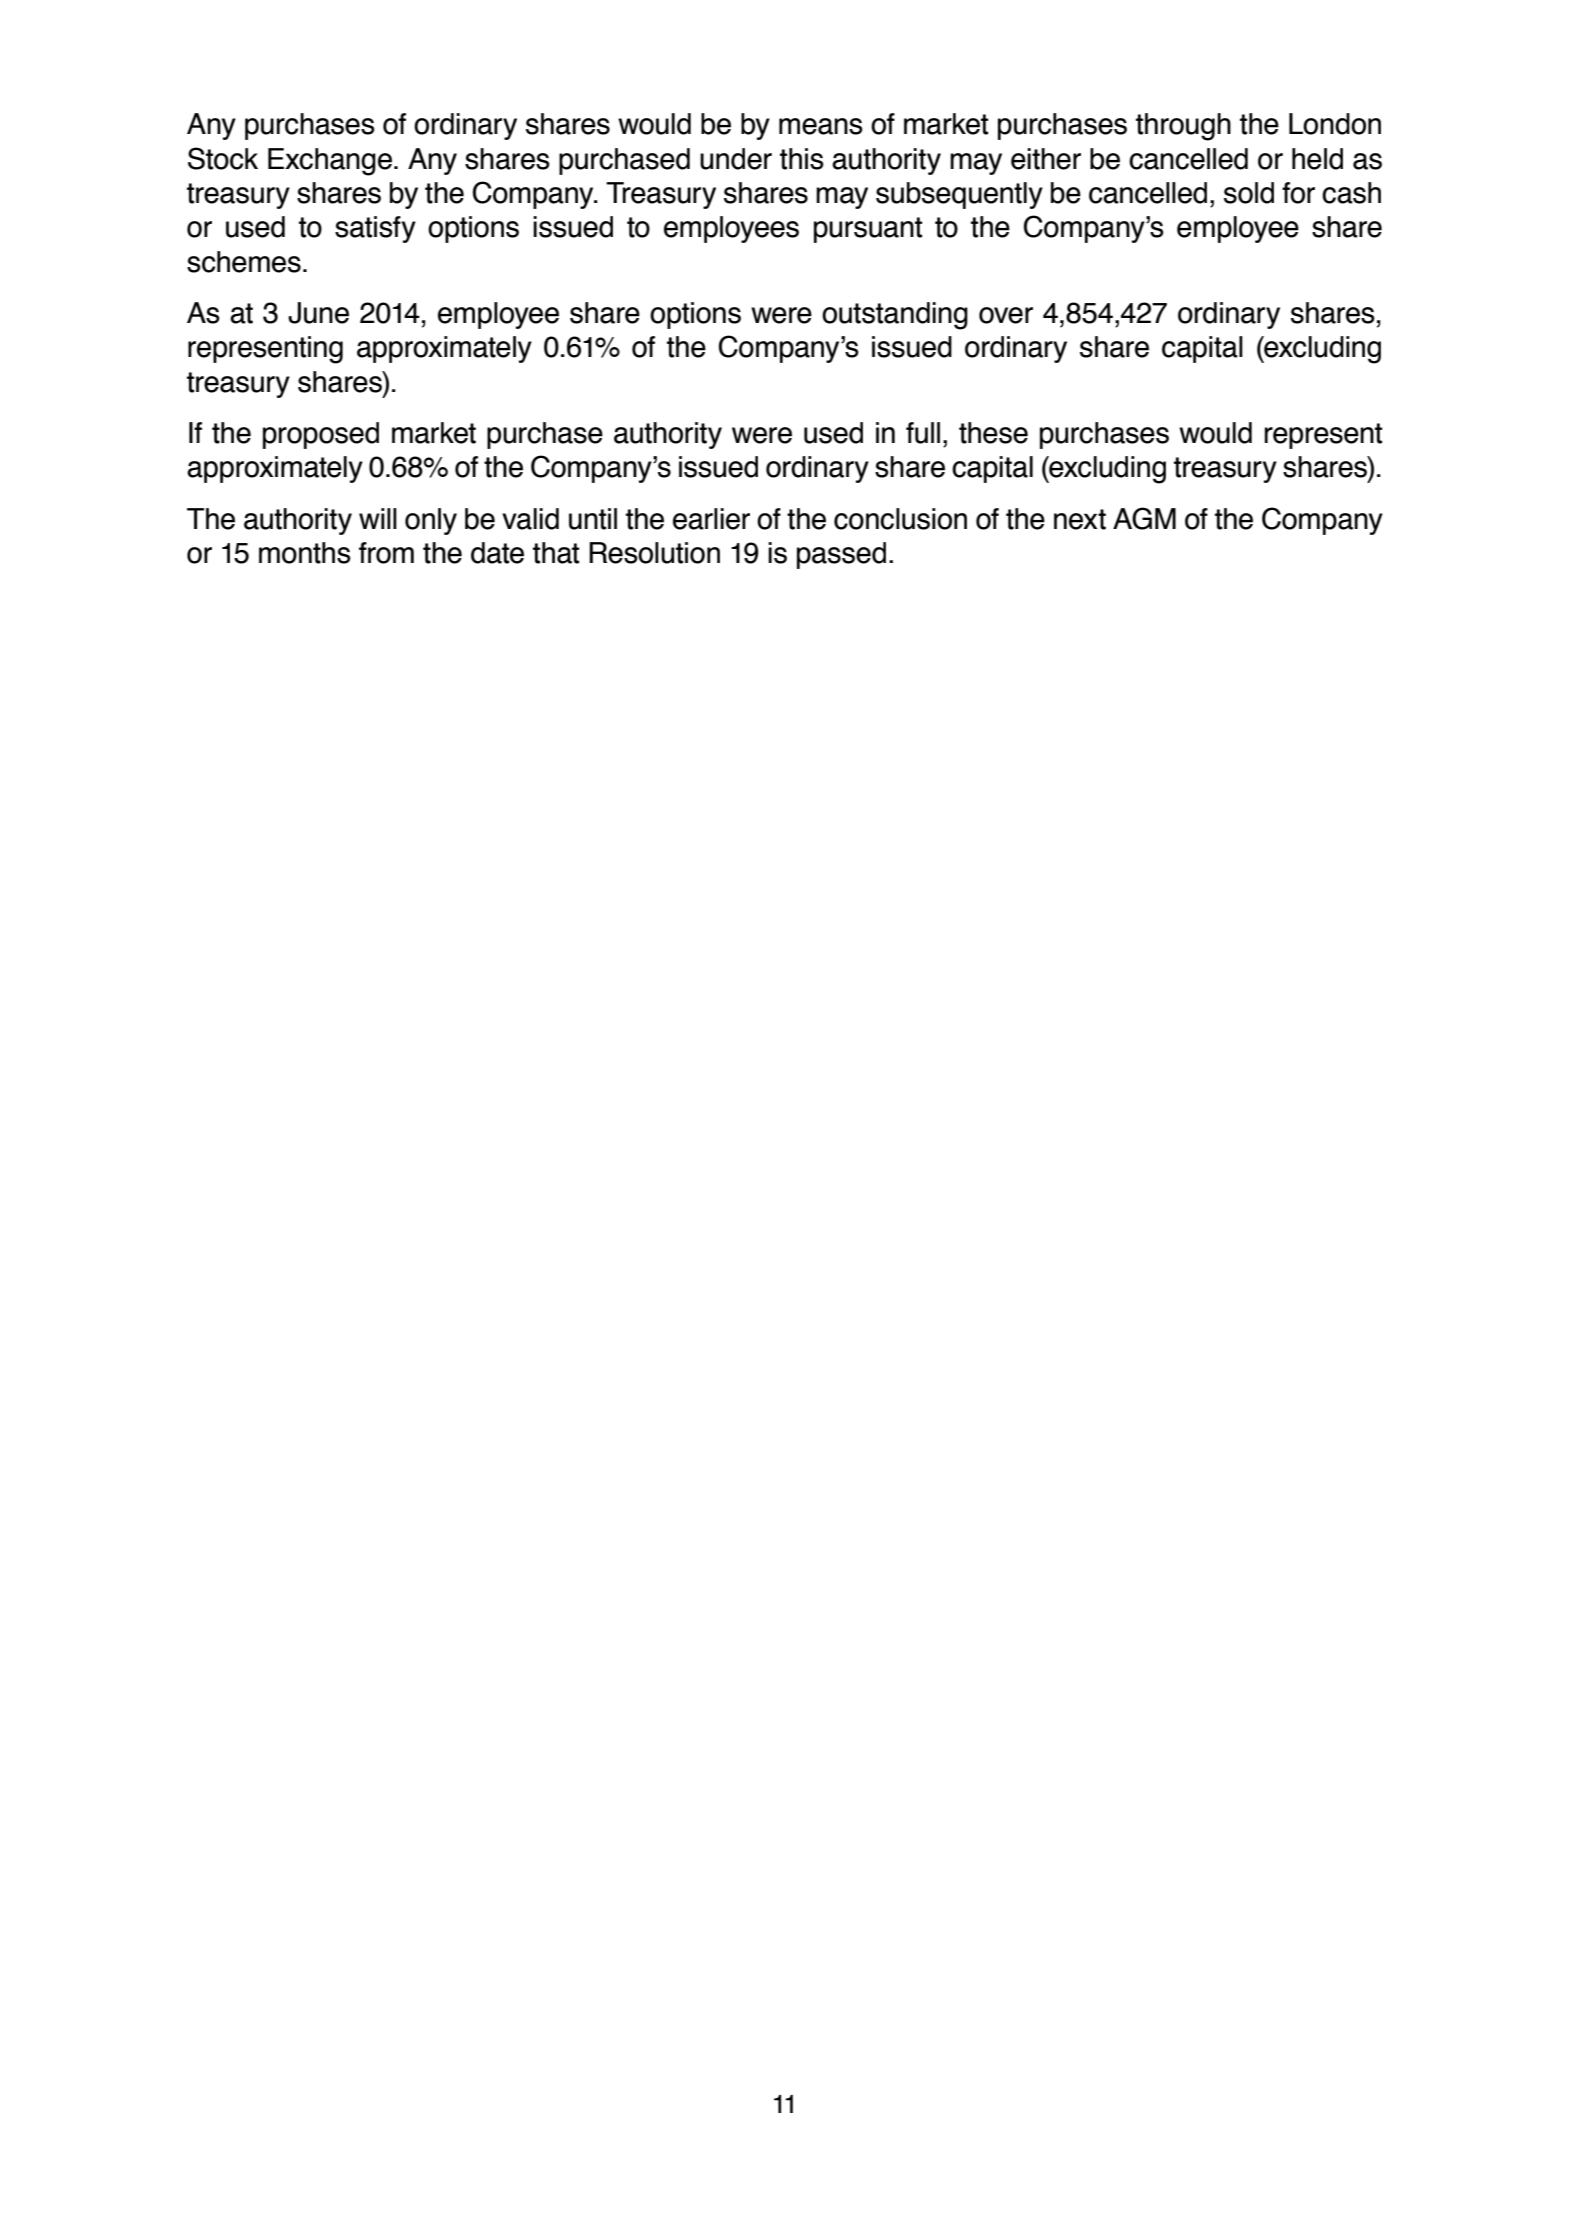 The height and width of the document is (2220, 1570). What do you see at coordinates (330, 162) in the document?
I see `Exchange` at bounding box center [330, 162].
